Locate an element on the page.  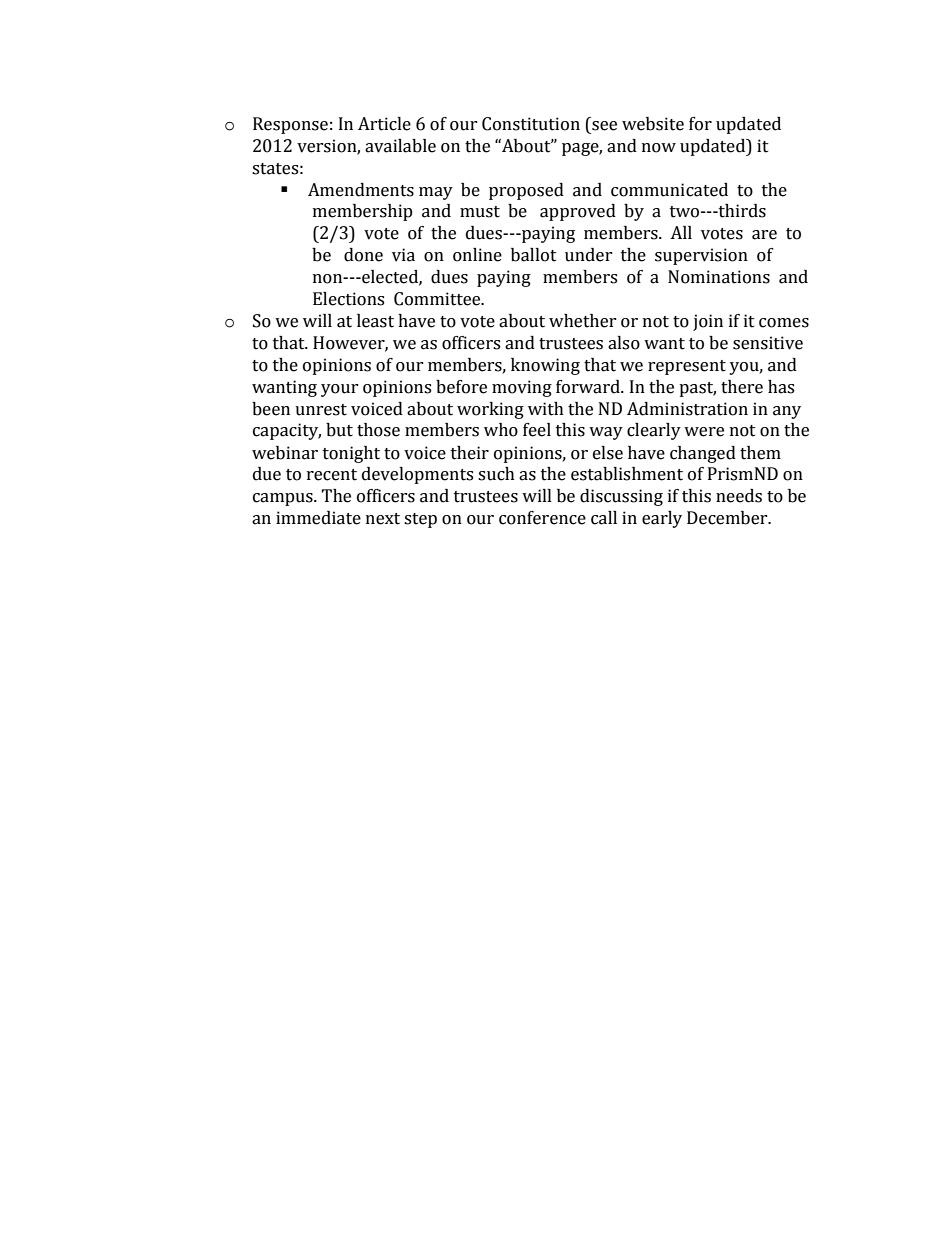
Constitution is located at coordinates (531, 124).
